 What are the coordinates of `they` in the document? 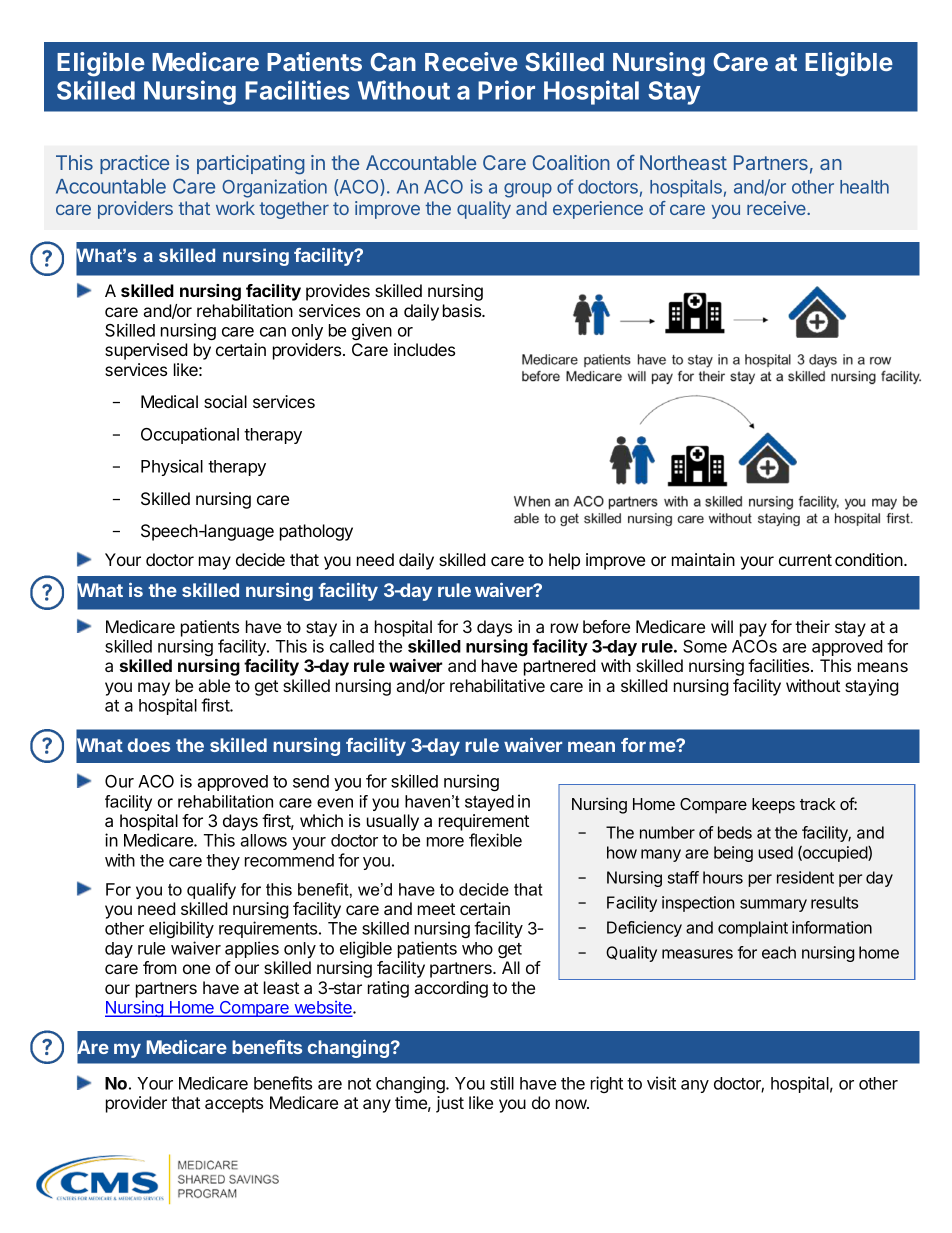 It's located at (223, 862).
